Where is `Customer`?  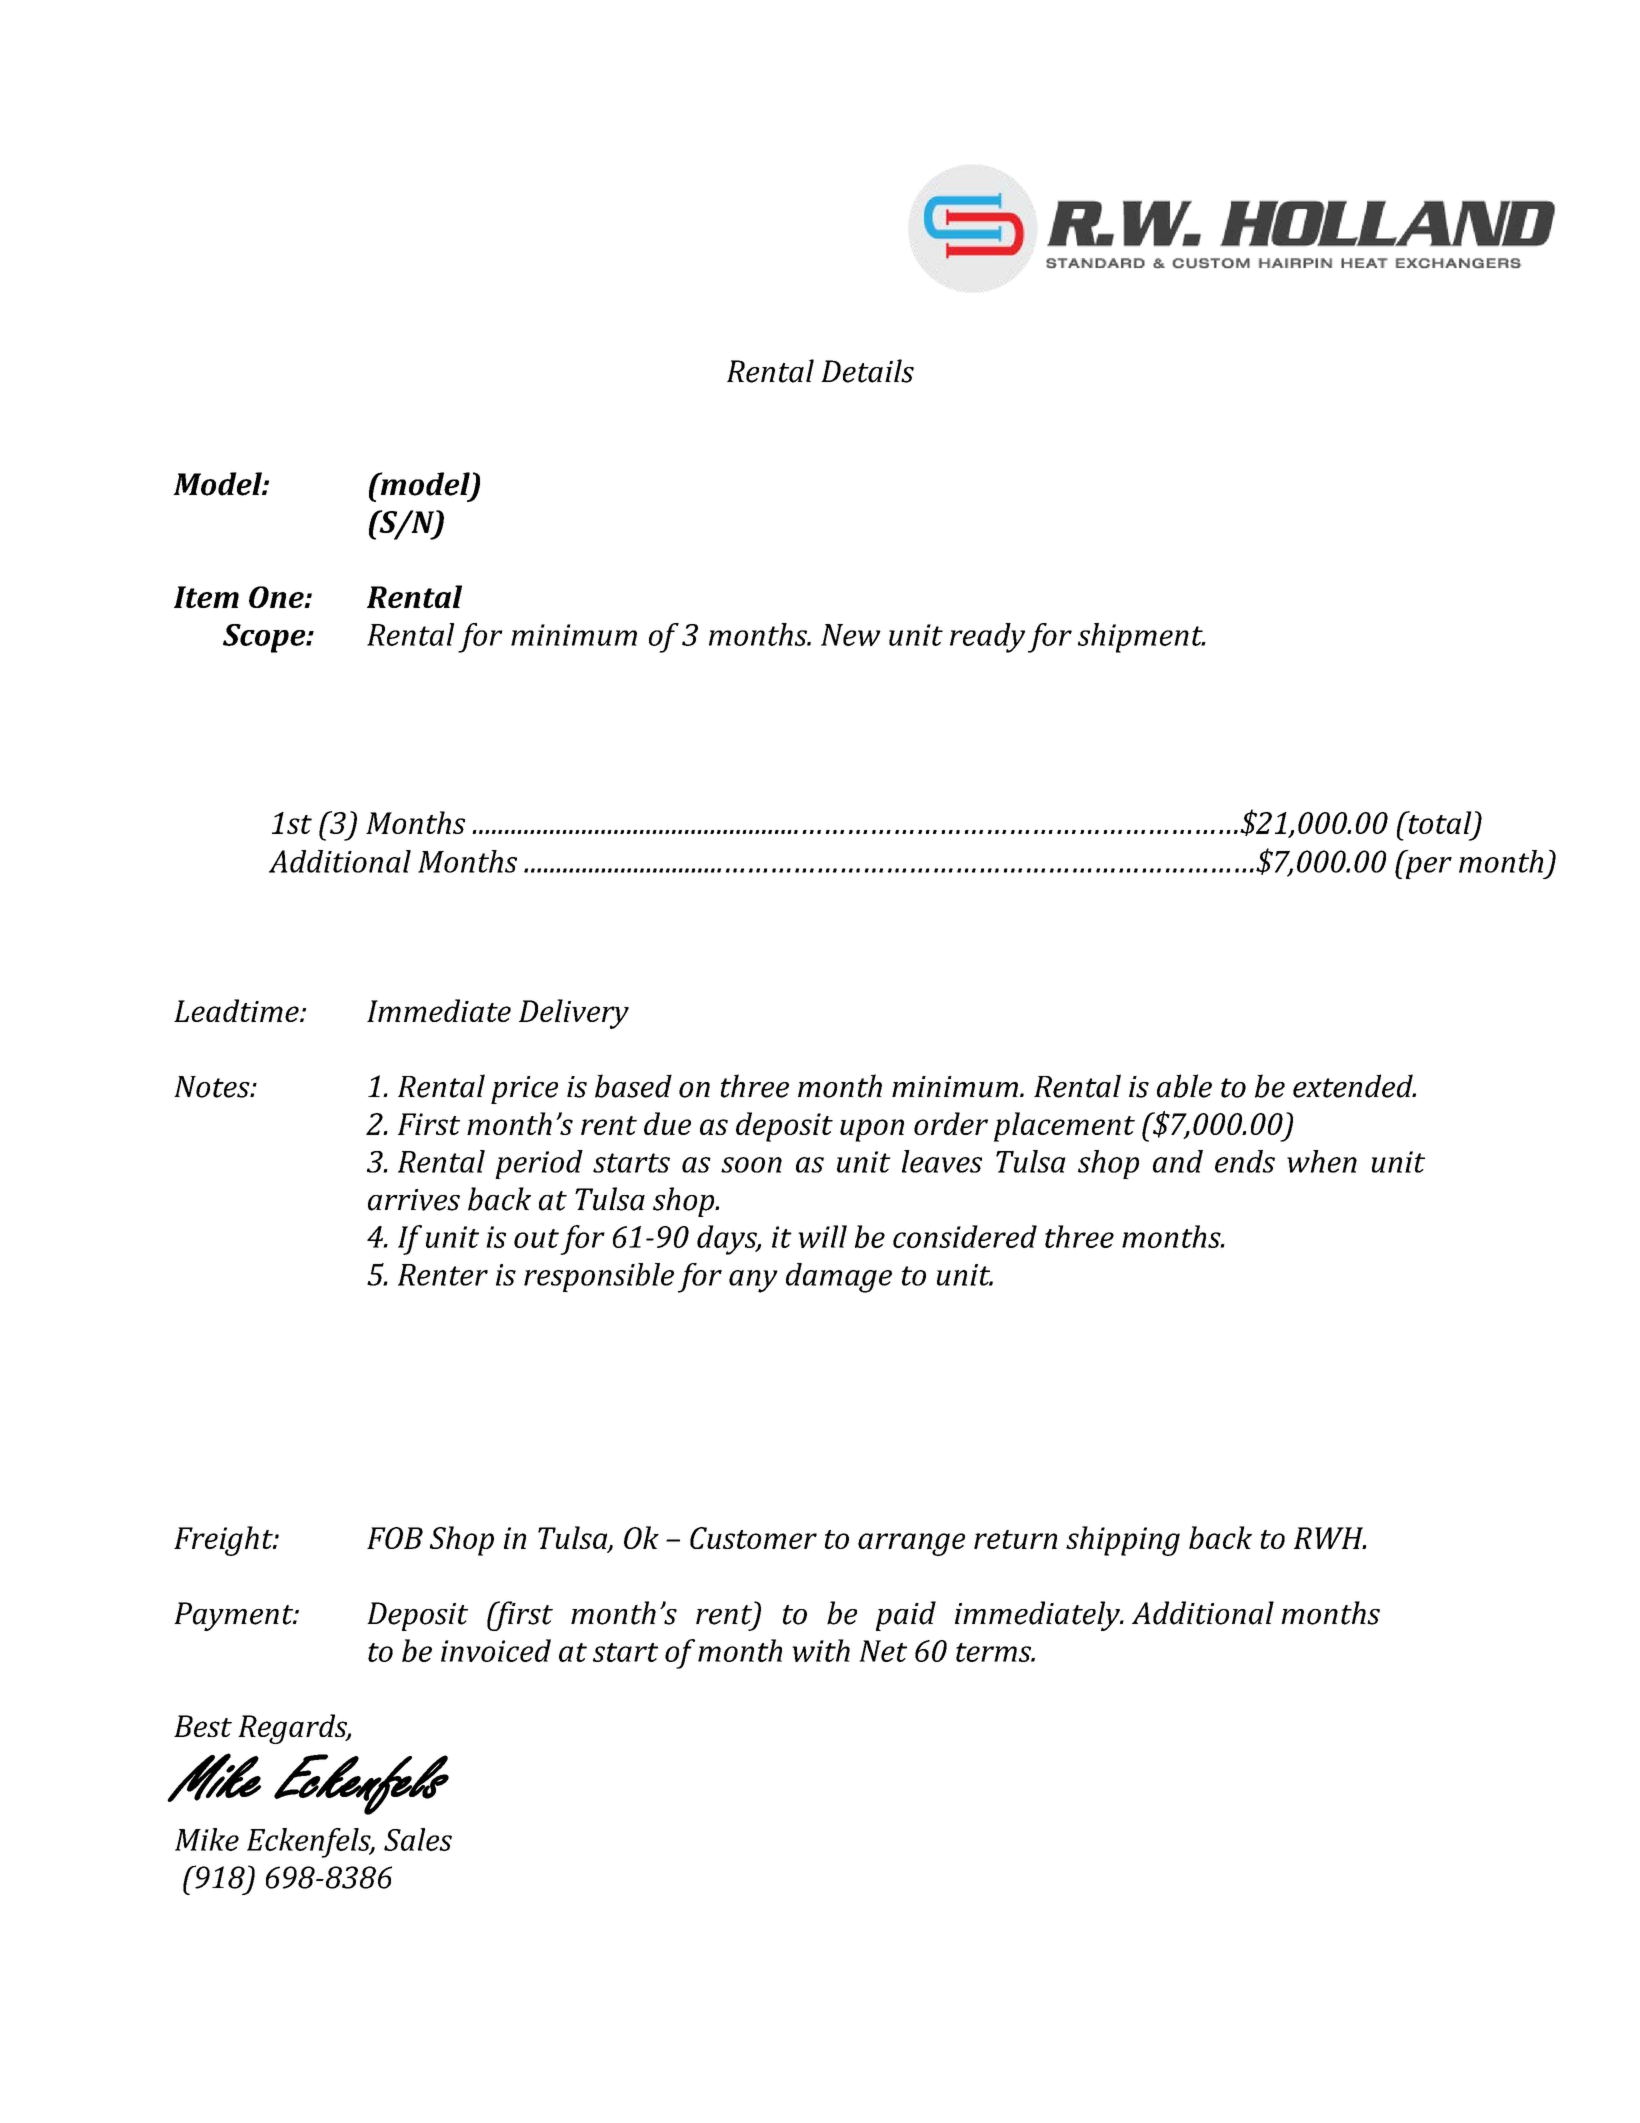
Customer is located at coordinates (753, 1538).
